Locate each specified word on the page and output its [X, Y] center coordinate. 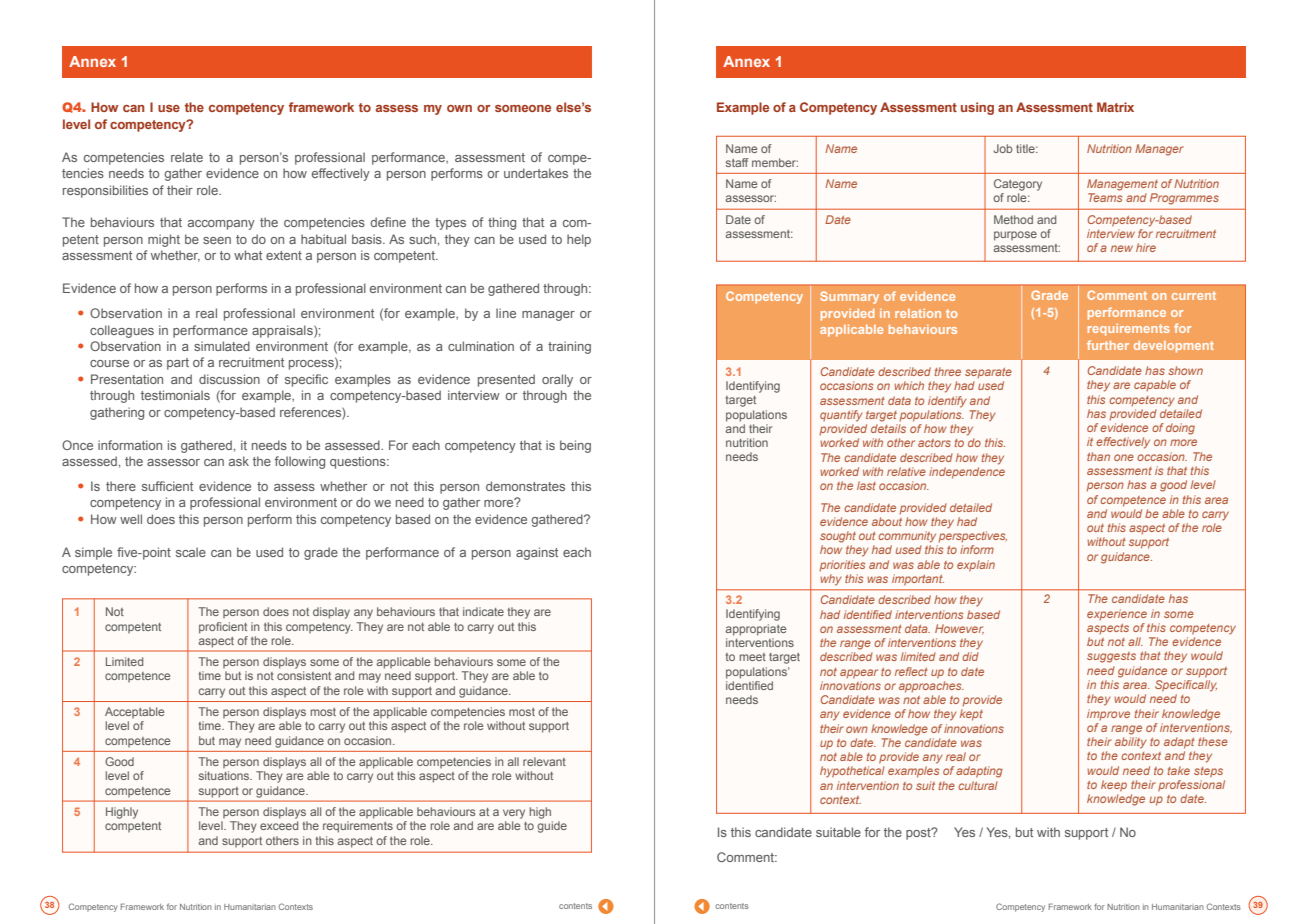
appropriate [756, 630]
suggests [1111, 657]
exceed [279, 825]
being [575, 446]
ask [239, 461]
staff [737, 162]
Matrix [1115, 107]
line [506, 313]
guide [552, 827]
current [1194, 295]
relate [187, 157]
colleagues [122, 331]
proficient [223, 628]
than [1098, 456]
